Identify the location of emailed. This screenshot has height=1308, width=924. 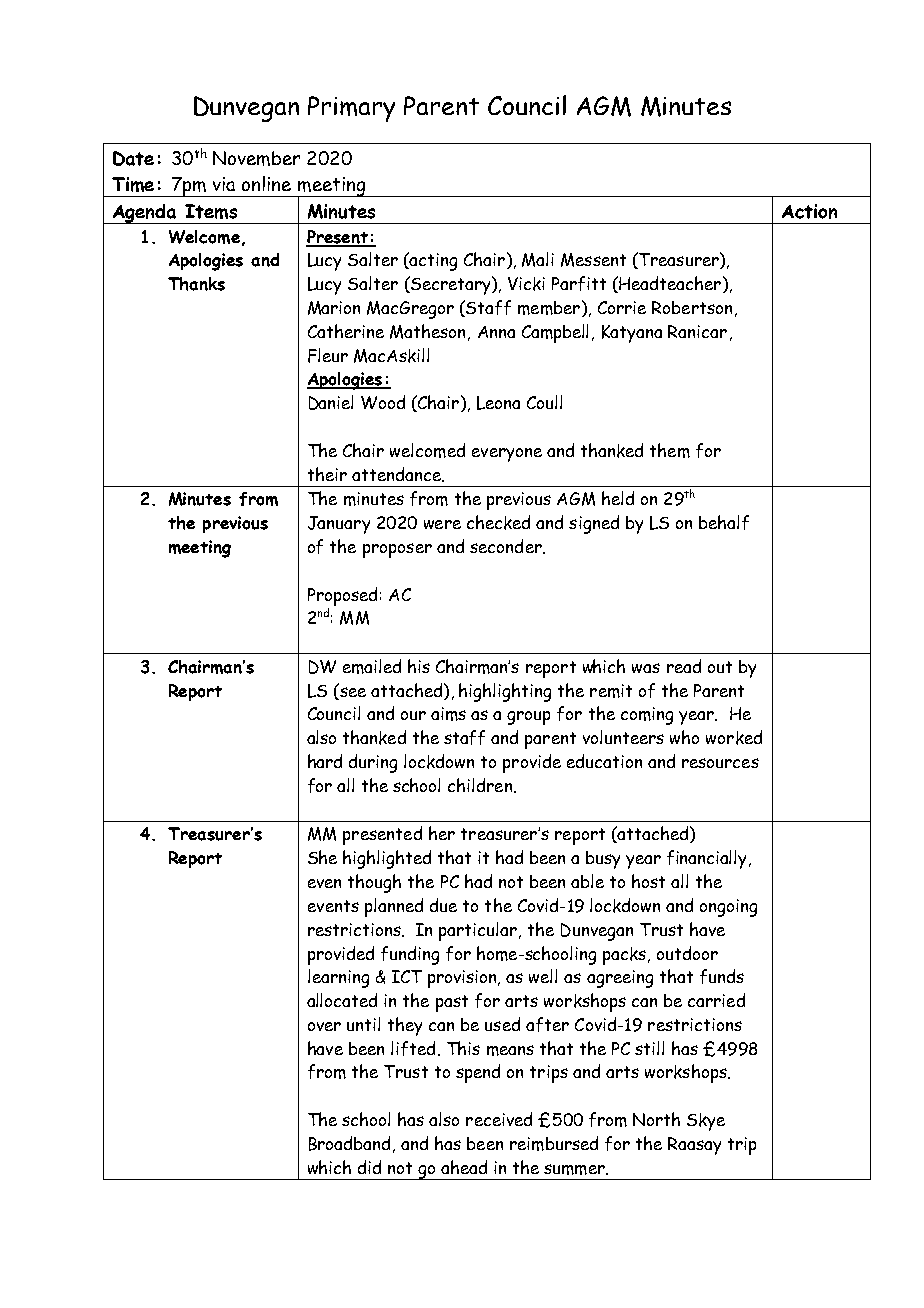
(372, 666).
